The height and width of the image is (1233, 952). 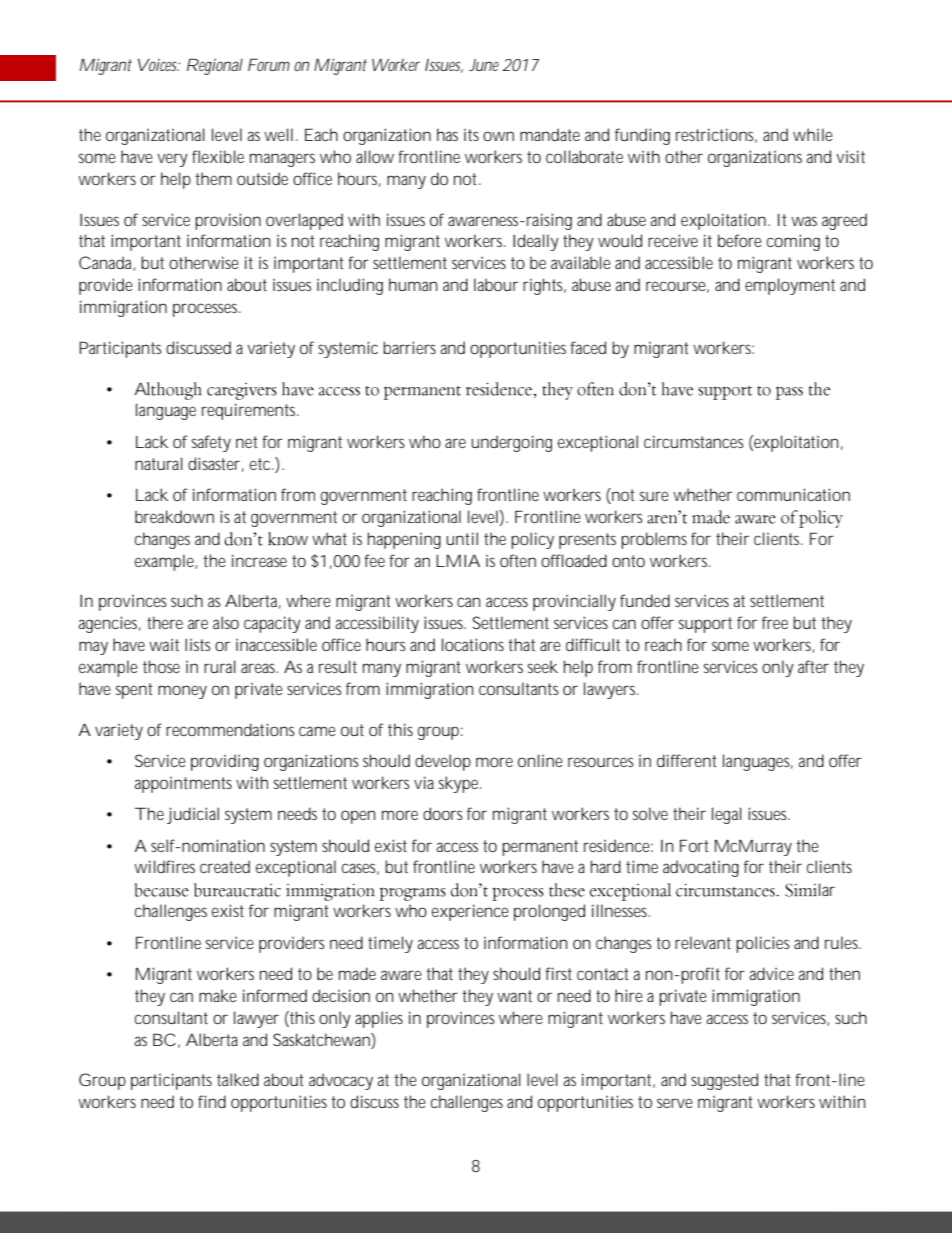 I want to click on find, so click(x=212, y=1101).
